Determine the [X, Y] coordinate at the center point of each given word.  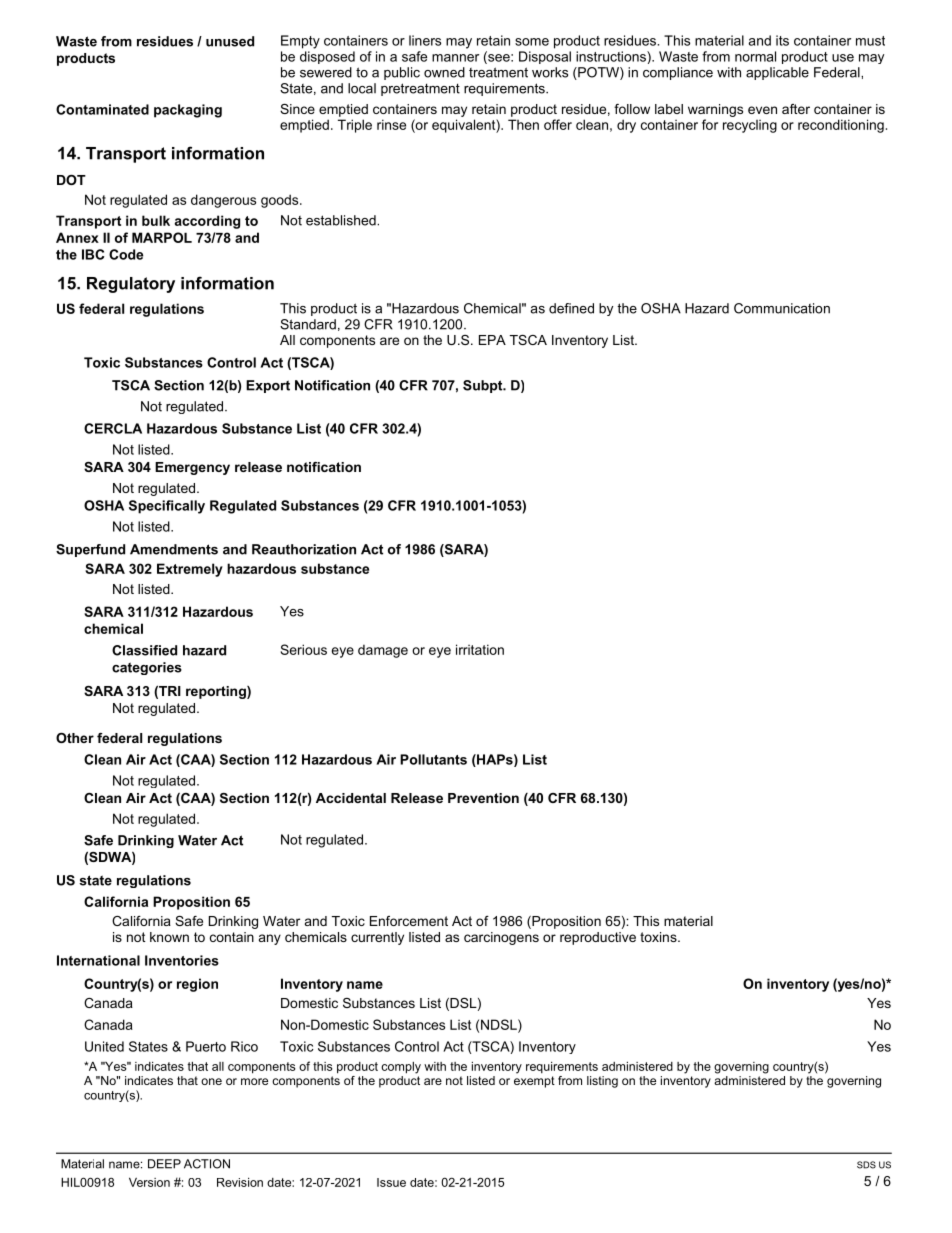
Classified [144, 650]
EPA [492, 340]
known [169, 937]
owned [444, 72]
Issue [391, 1182]
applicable [777, 73]
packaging [188, 111]
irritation [480, 649]
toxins [659, 937]
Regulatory [131, 285]
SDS [866, 1165]
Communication [782, 308]
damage [383, 651]
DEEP [164, 1164]
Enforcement [409, 921]
